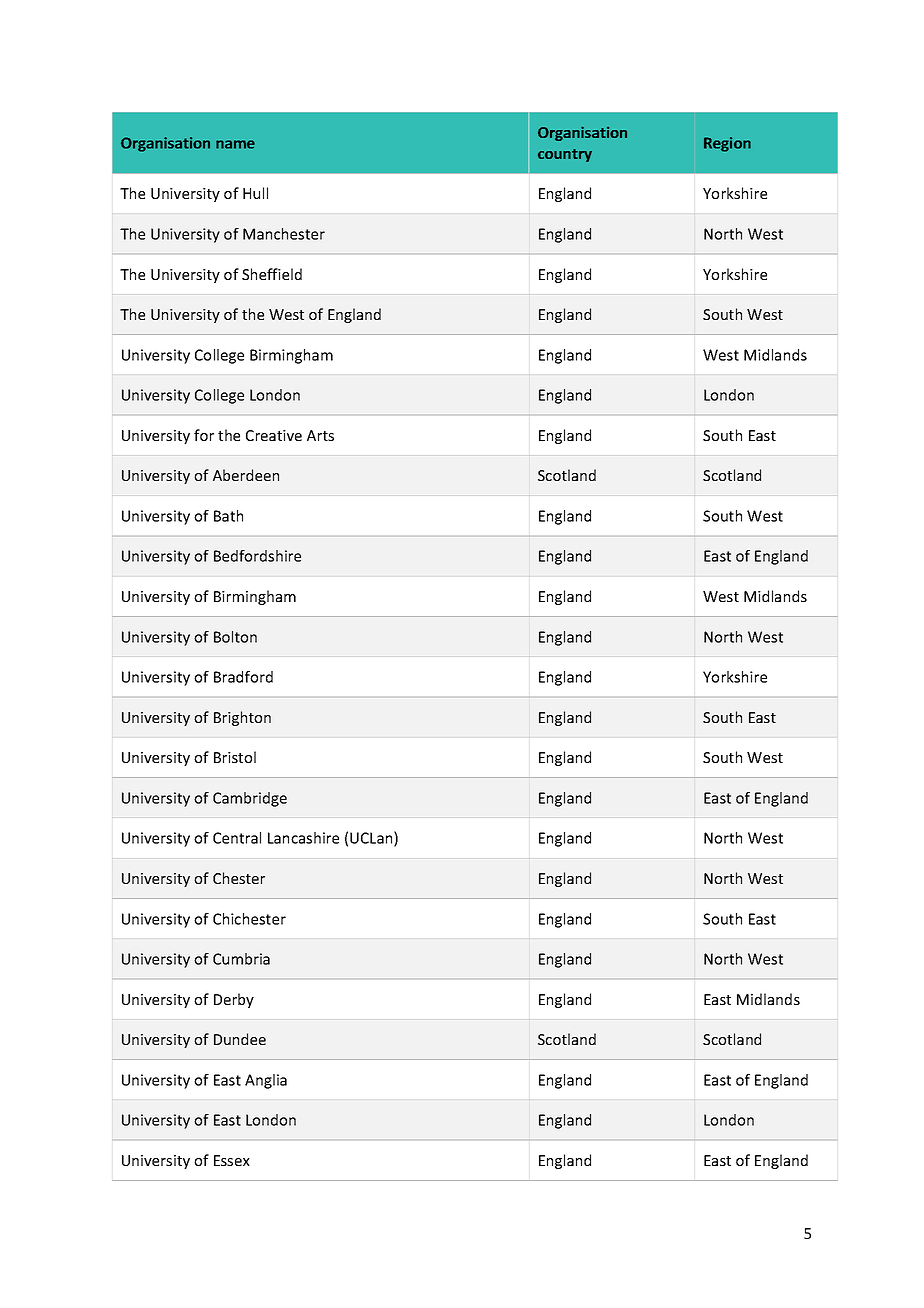 This screenshot has width=924, height=1308. Describe the element at coordinates (255, 193) in the screenshot. I see `Hull` at that location.
